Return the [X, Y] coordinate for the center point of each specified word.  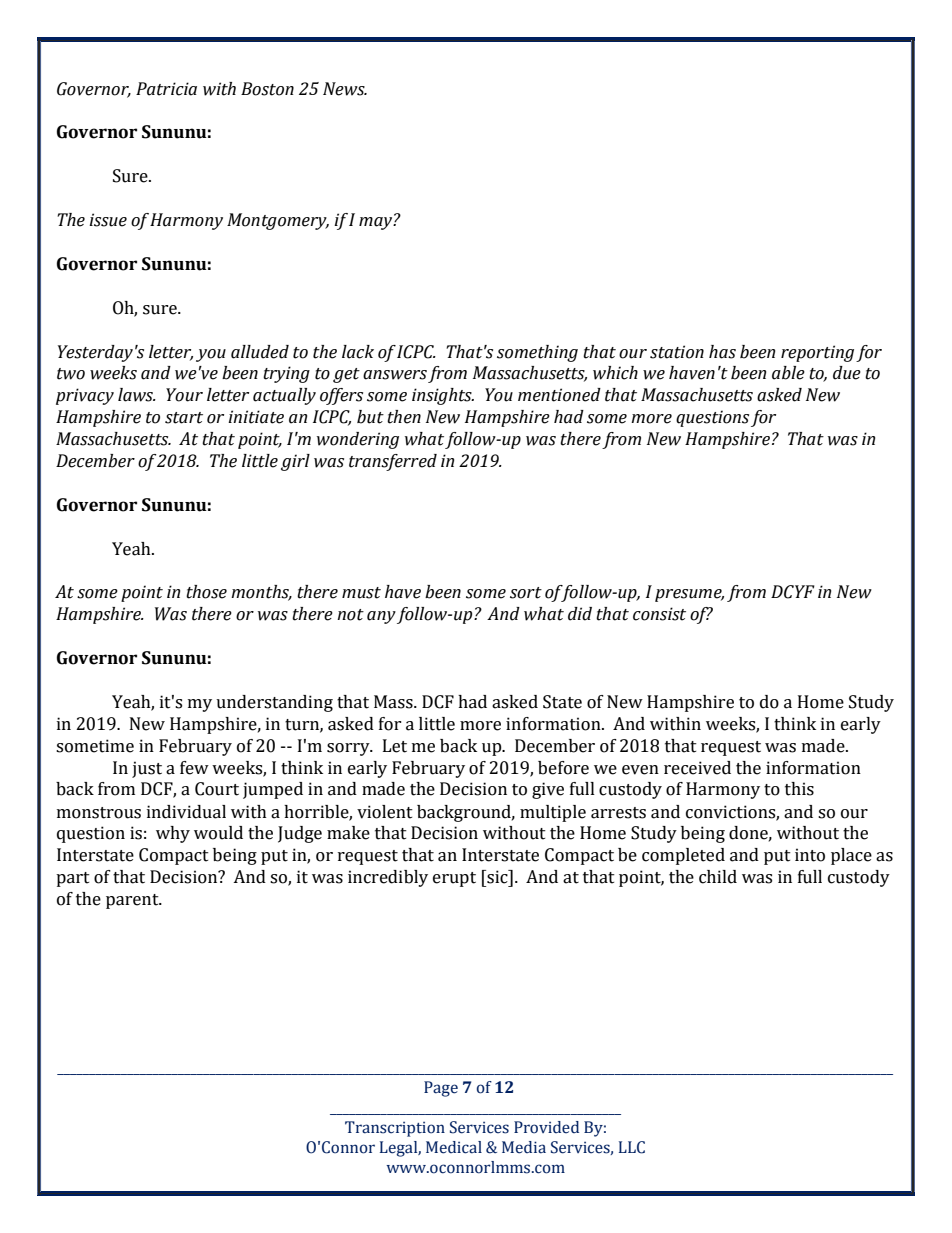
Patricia [166, 89]
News [345, 89]
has [722, 352]
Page [441, 1089]
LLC [632, 1147]
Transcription [395, 1129]
